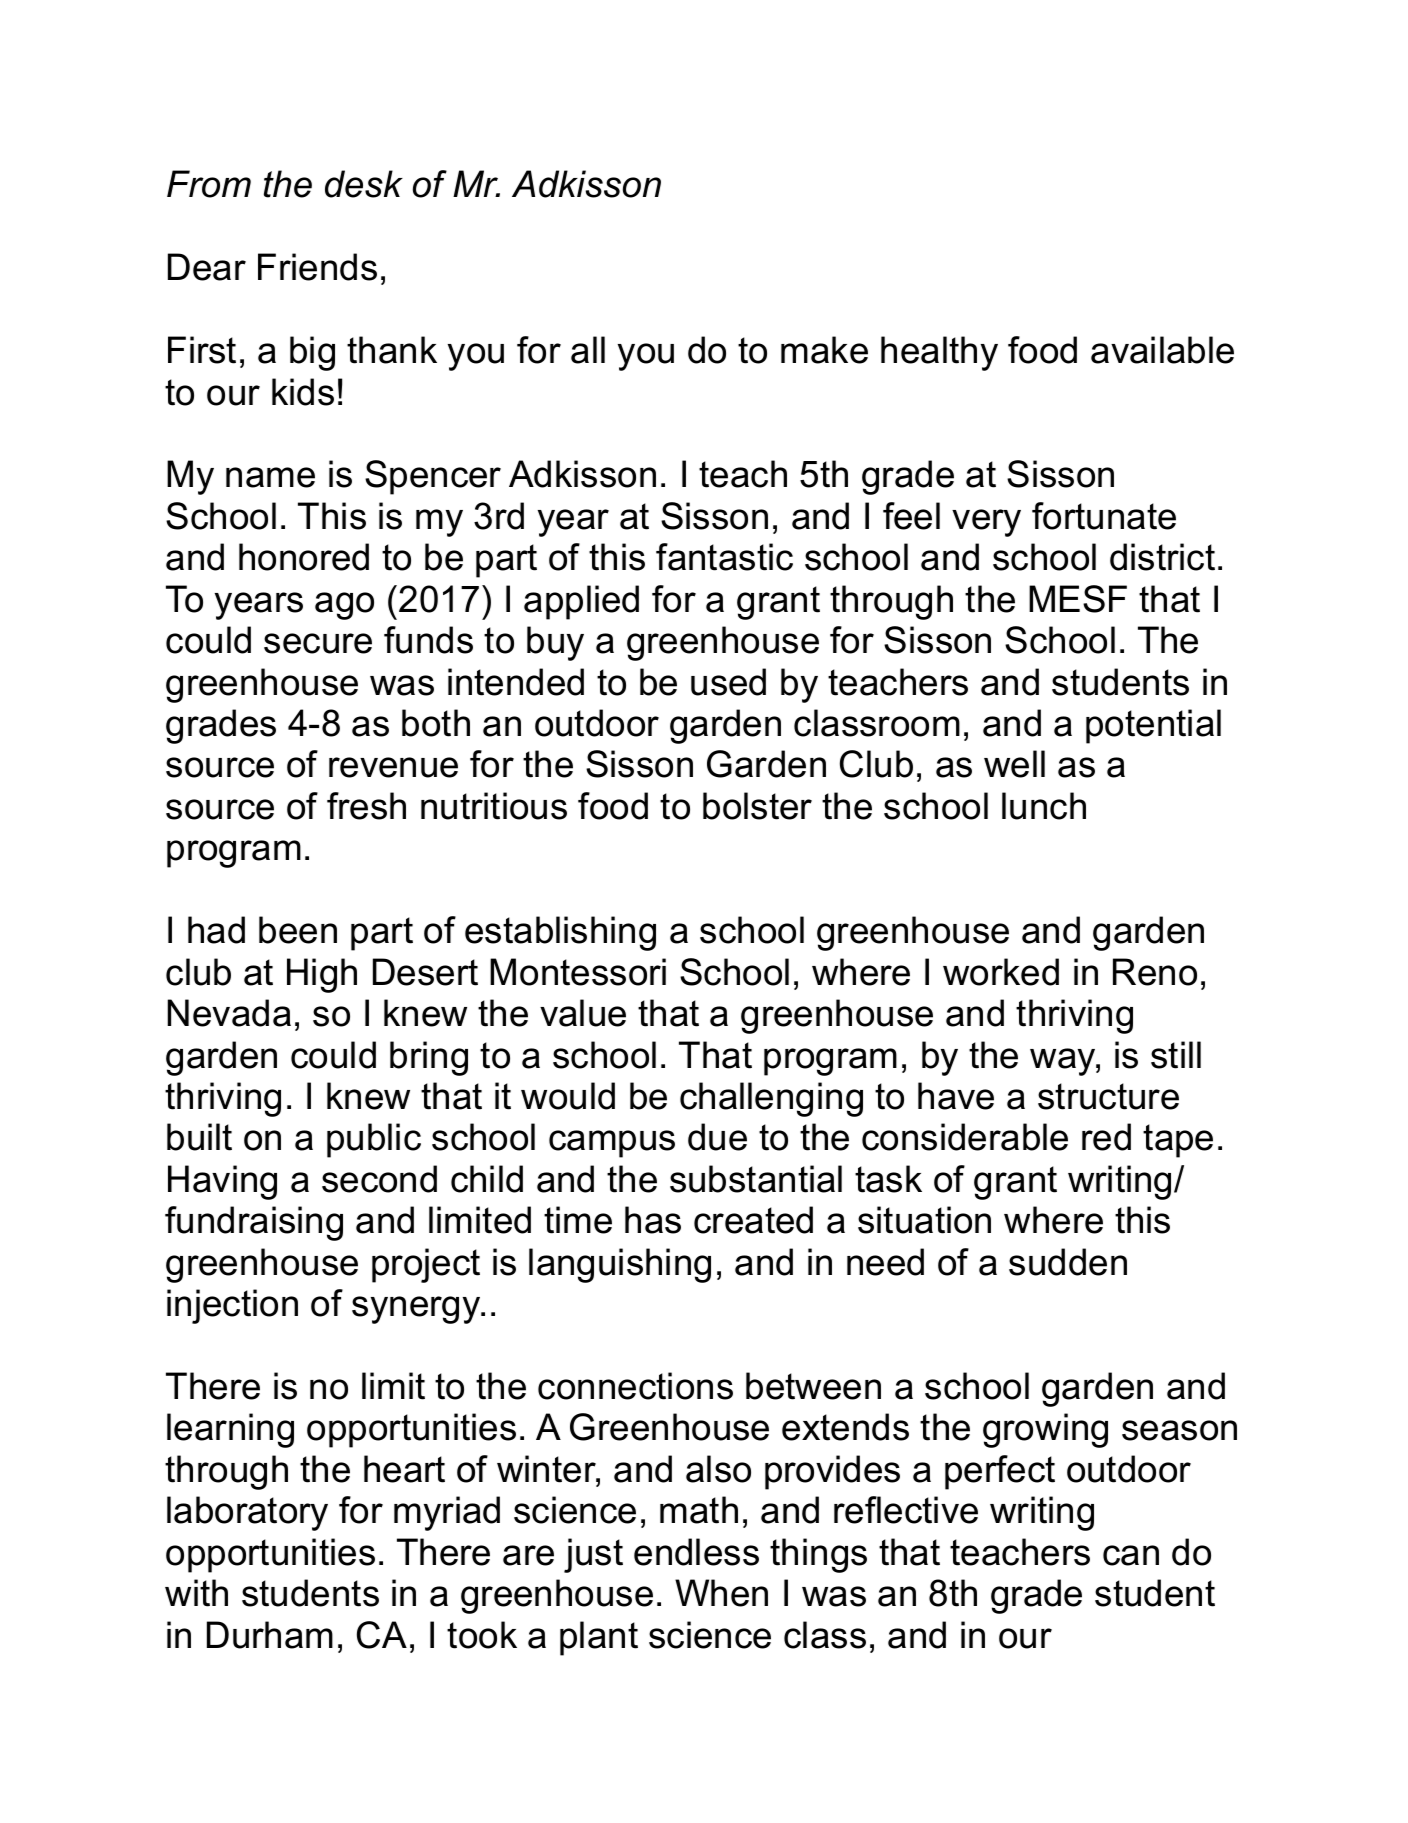 Image resolution: width=1408 pixels, height=1823 pixels. Describe the element at coordinates (1131, 1555) in the screenshot. I see `can` at that location.
